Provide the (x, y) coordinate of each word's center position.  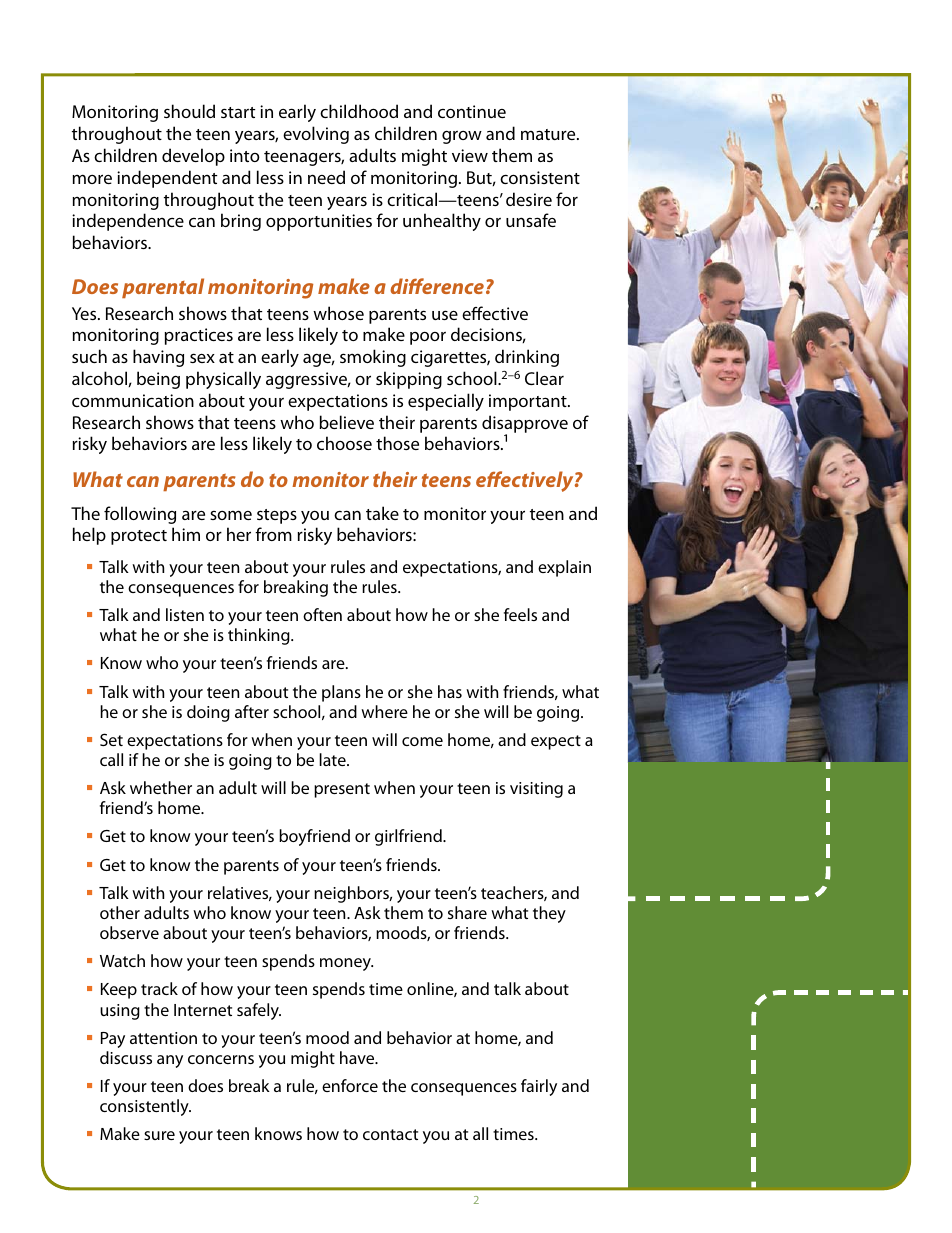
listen (185, 614)
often (322, 614)
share (467, 912)
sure (159, 1135)
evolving (316, 135)
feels (520, 614)
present (342, 790)
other (120, 912)
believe (347, 422)
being (158, 380)
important (529, 402)
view (470, 155)
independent (167, 179)
